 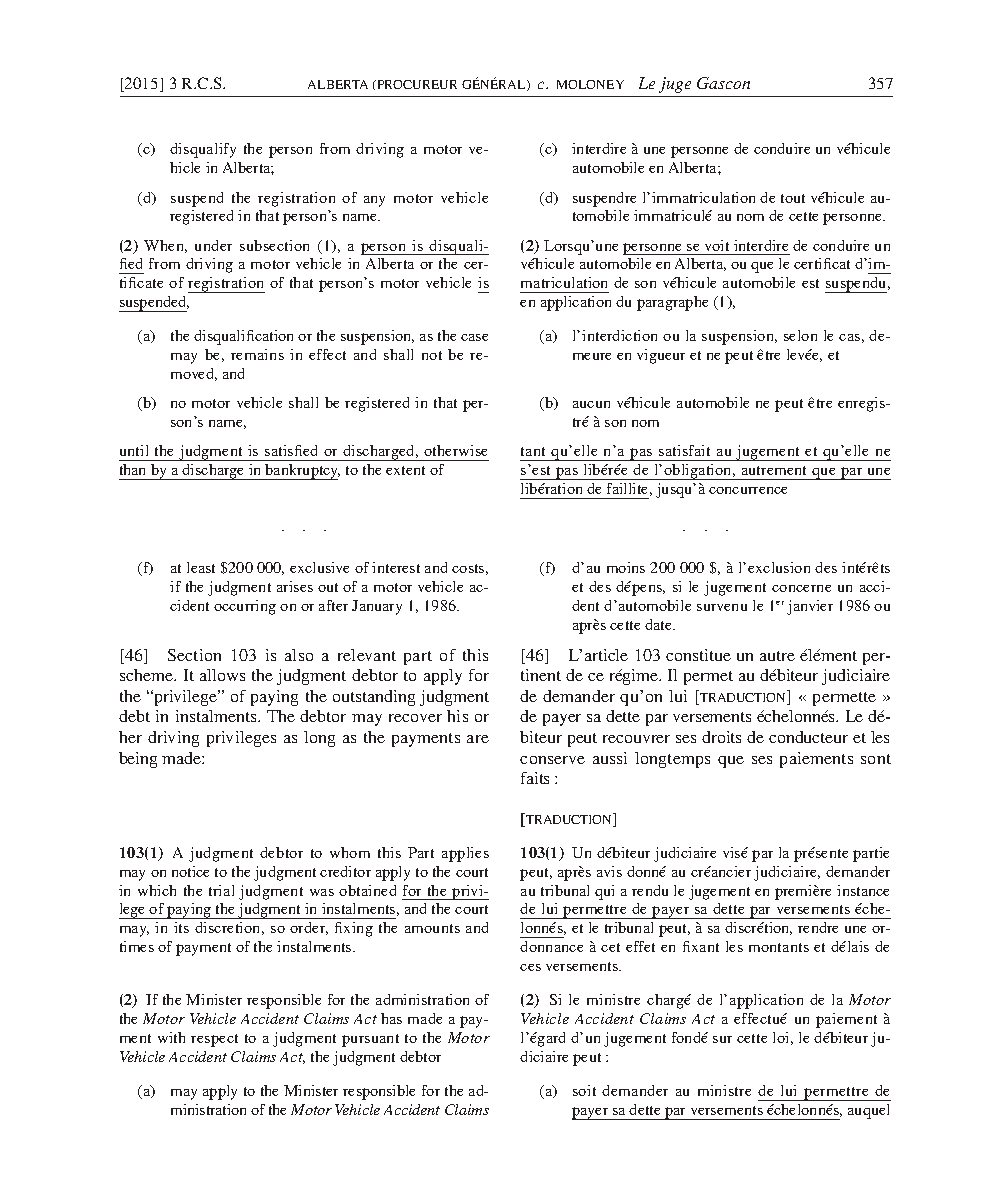 I want to click on January, so click(x=377, y=607).
